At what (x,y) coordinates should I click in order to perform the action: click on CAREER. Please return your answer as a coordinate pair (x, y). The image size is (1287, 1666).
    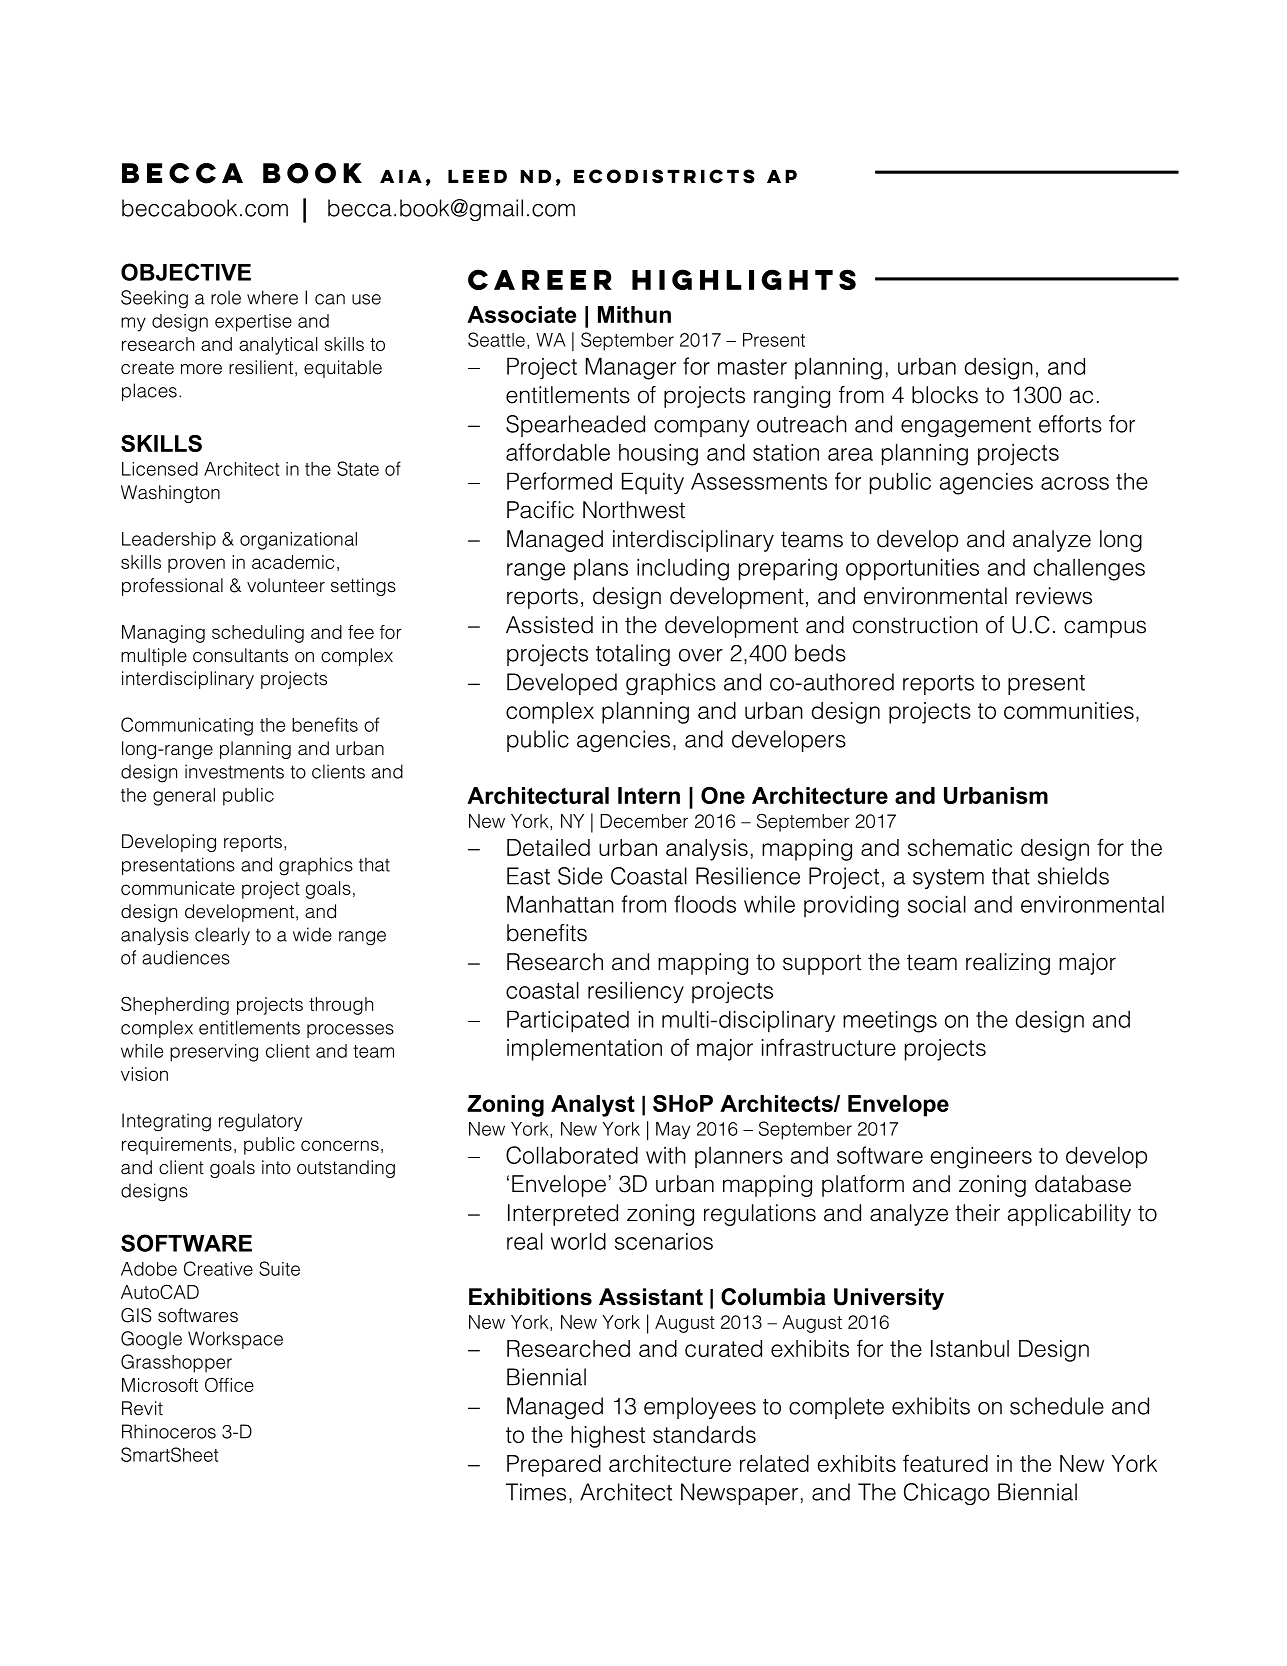
    Looking at the image, I should click on (540, 279).
